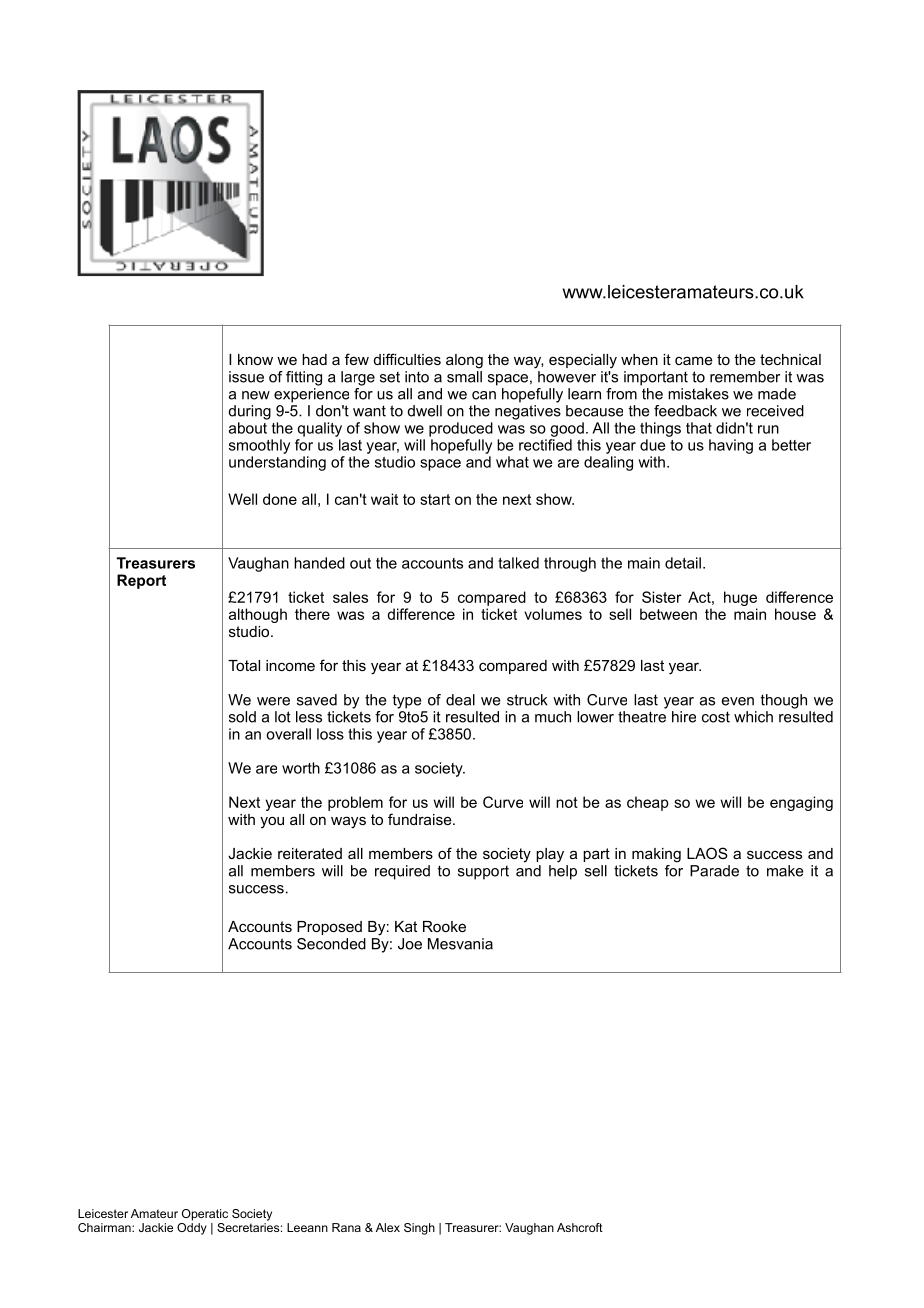  Describe the element at coordinates (714, 871) in the screenshot. I see `Parade` at that location.
